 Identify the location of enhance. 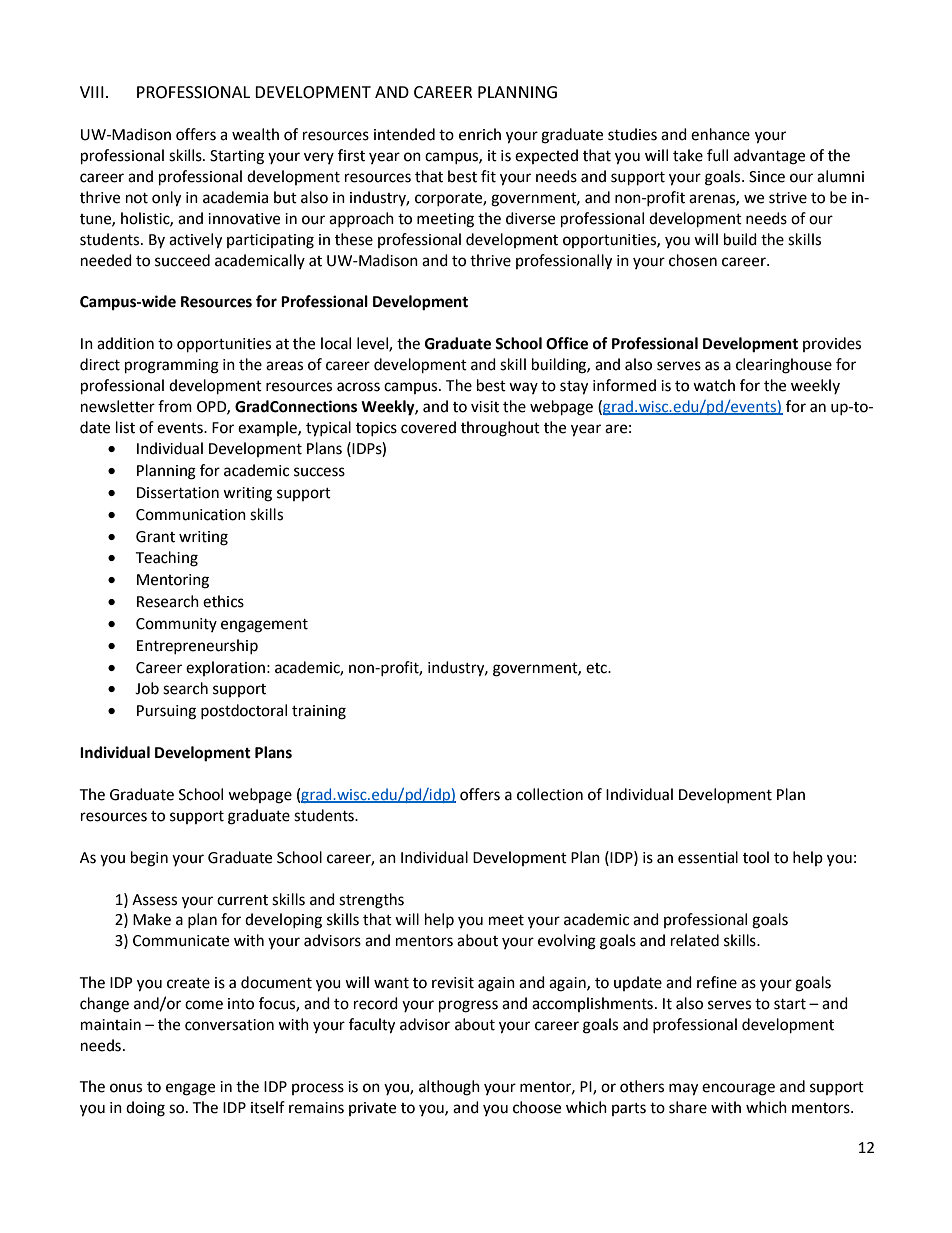
(720, 134).
